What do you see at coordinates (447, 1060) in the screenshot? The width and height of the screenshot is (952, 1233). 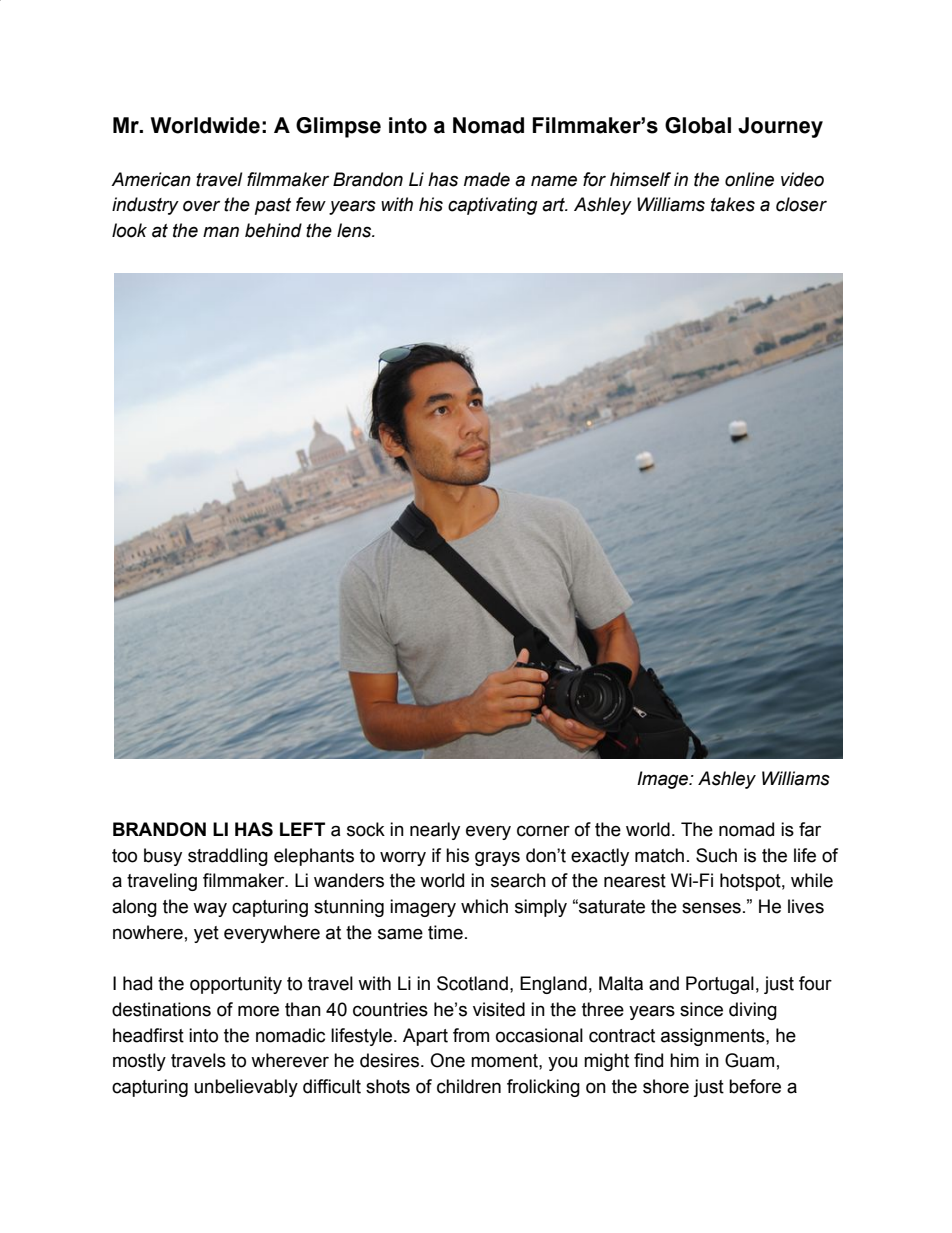 I see `One` at bounding box center [447, 1060].
